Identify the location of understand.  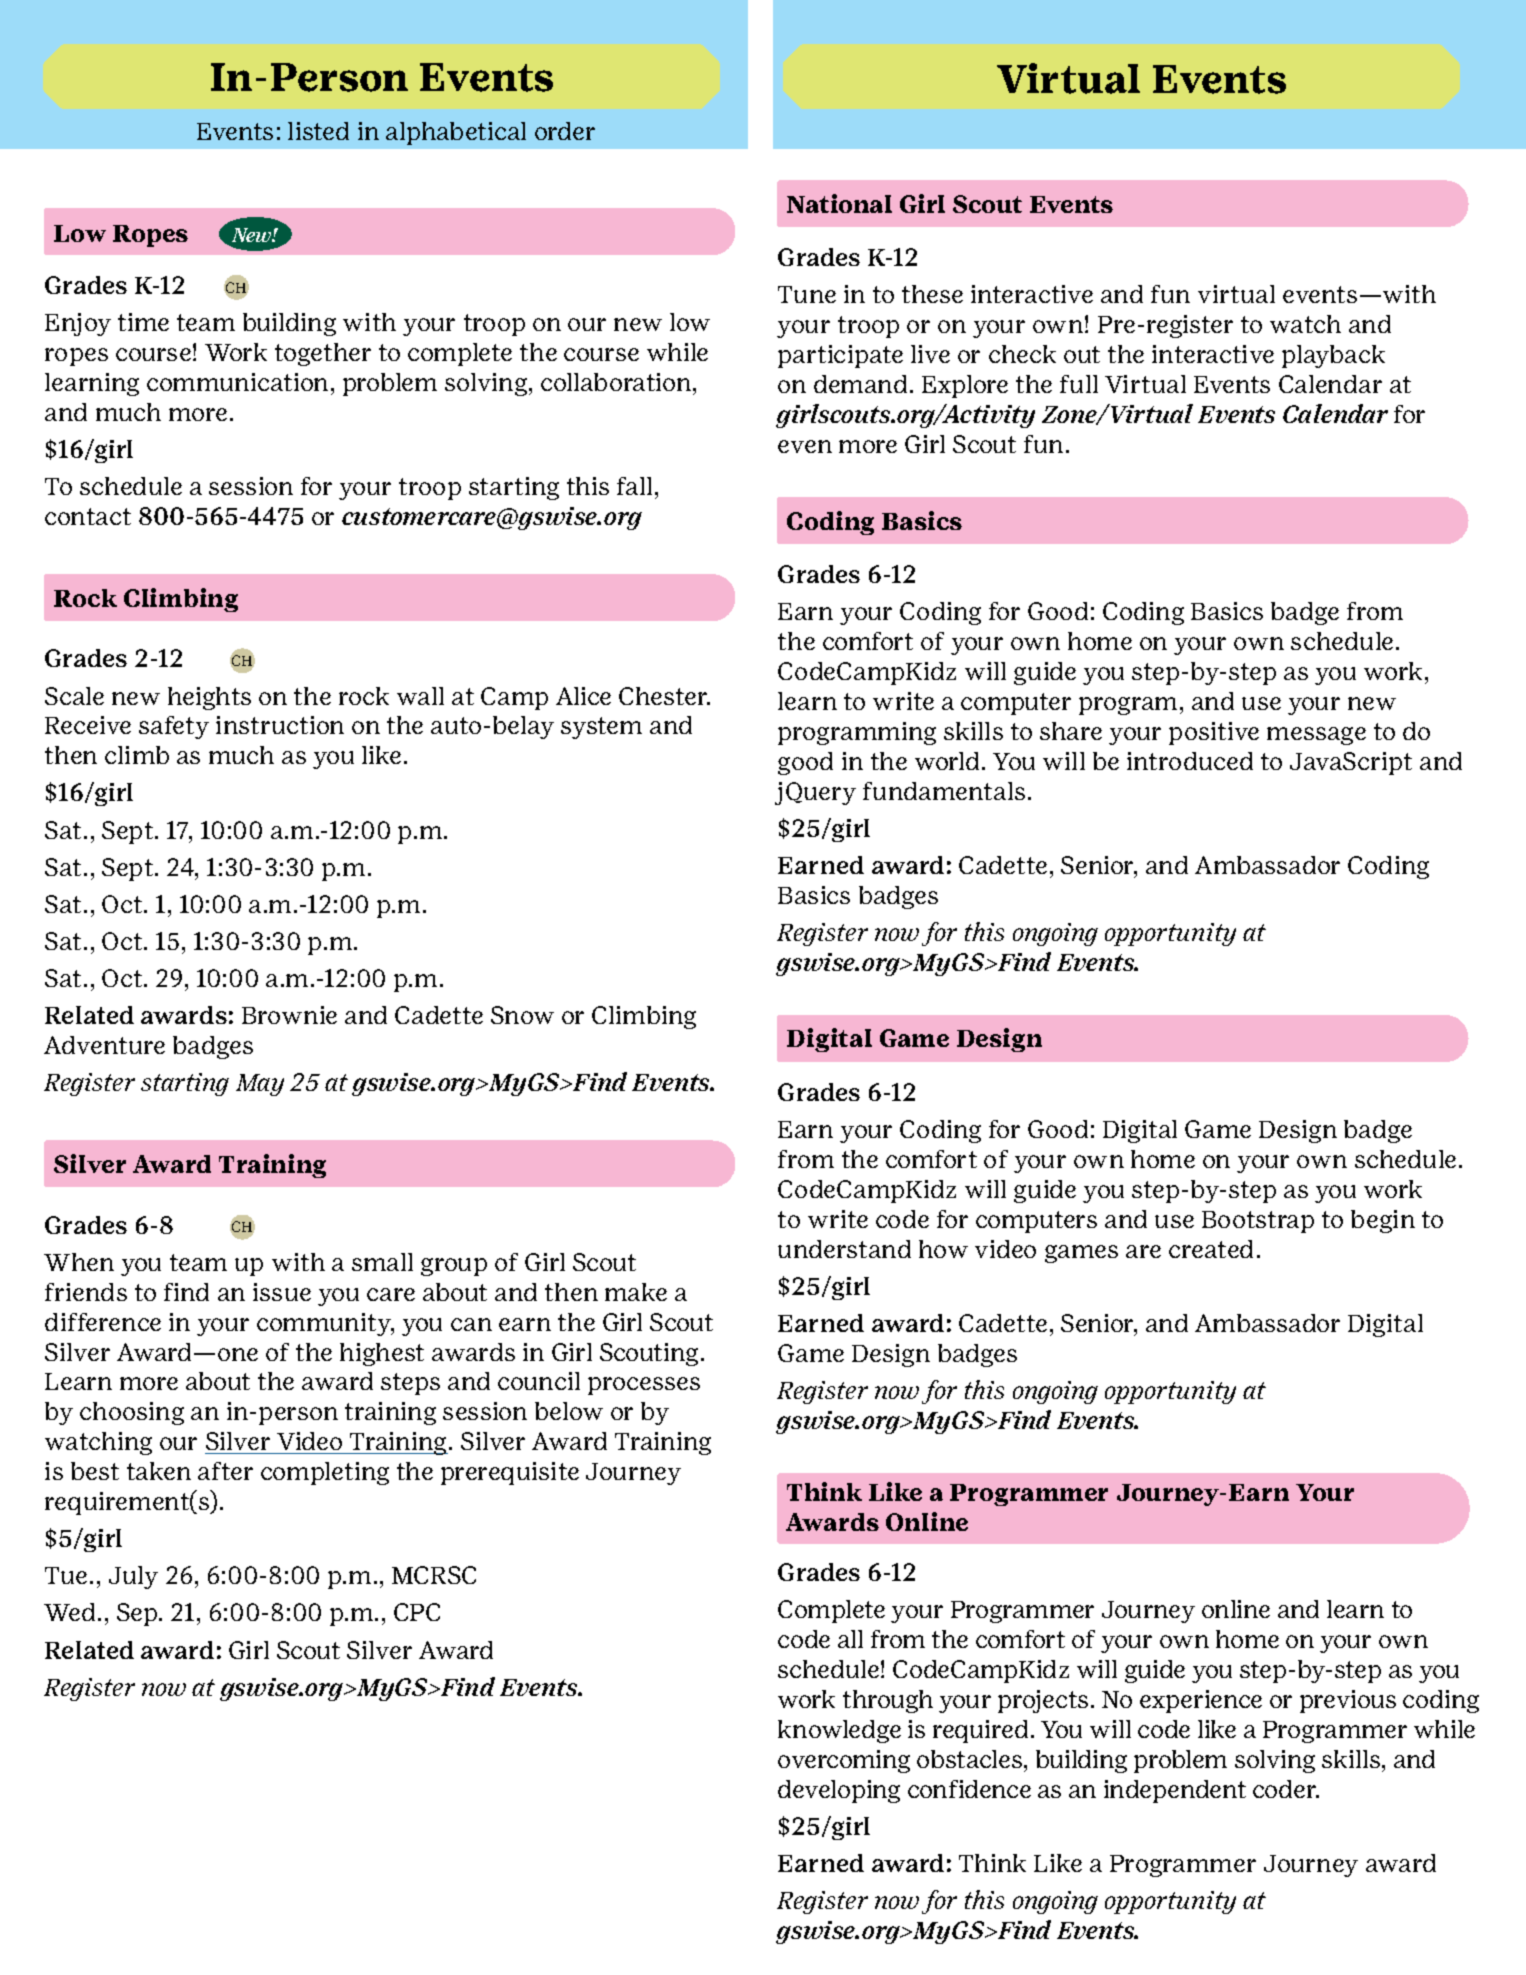
(844, 1249).
